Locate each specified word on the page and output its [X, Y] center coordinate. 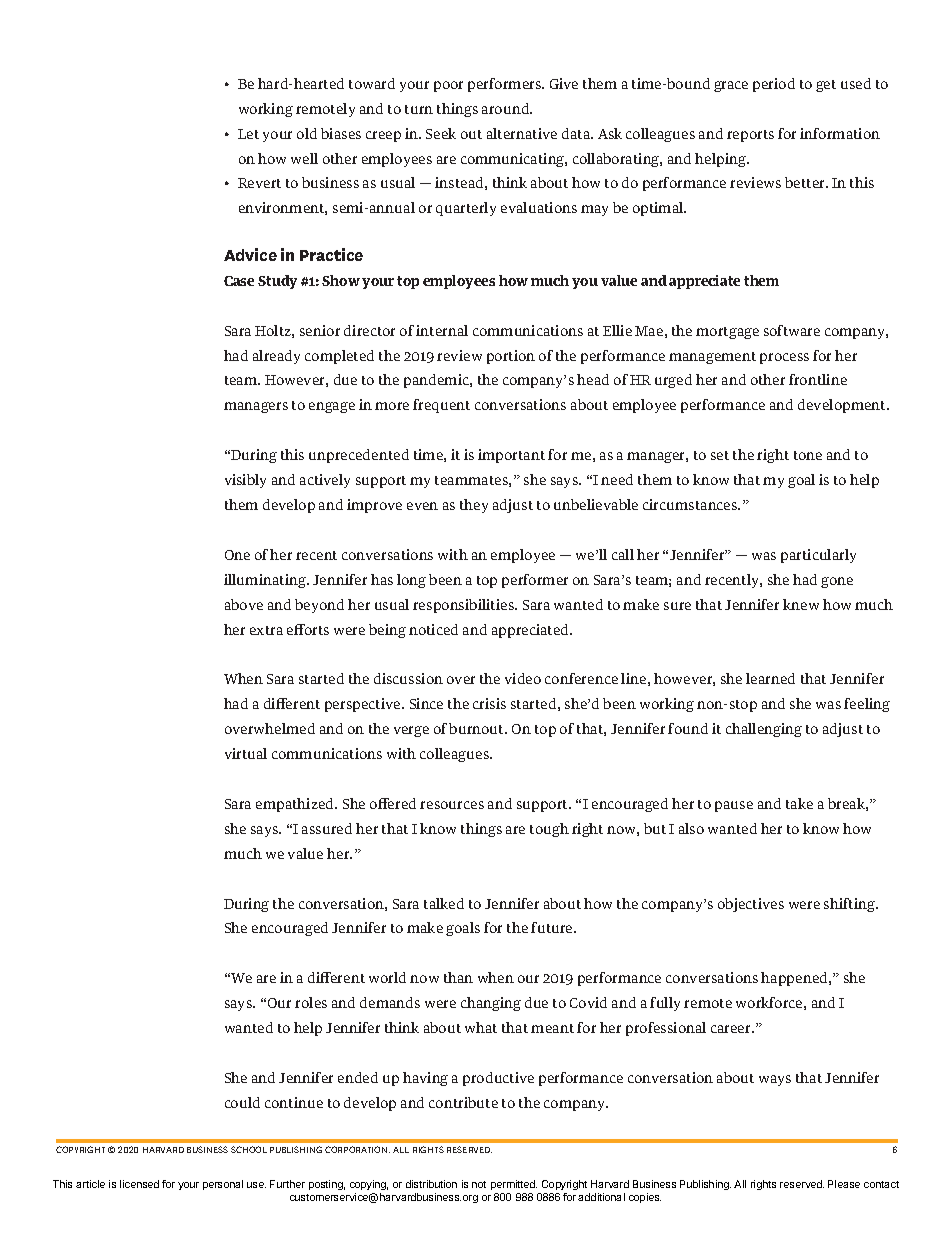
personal [223, 1185]
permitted [514, 1185]
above [244, 604]
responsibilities [465, 606]
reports [750, 136]
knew [801, 604]
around [507, 108]
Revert [259, 183]
